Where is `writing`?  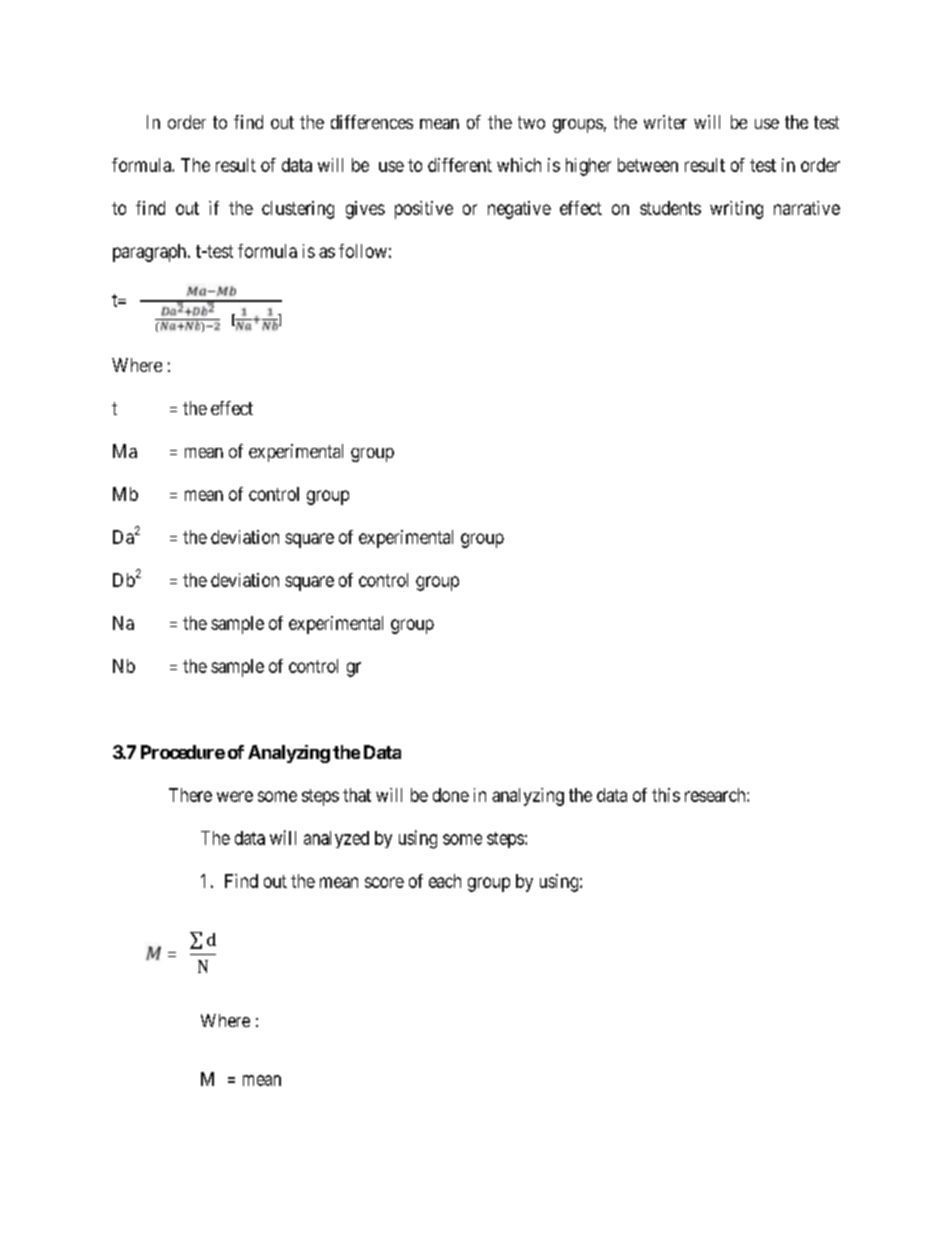 writing is located at coordinates (736, 210).
